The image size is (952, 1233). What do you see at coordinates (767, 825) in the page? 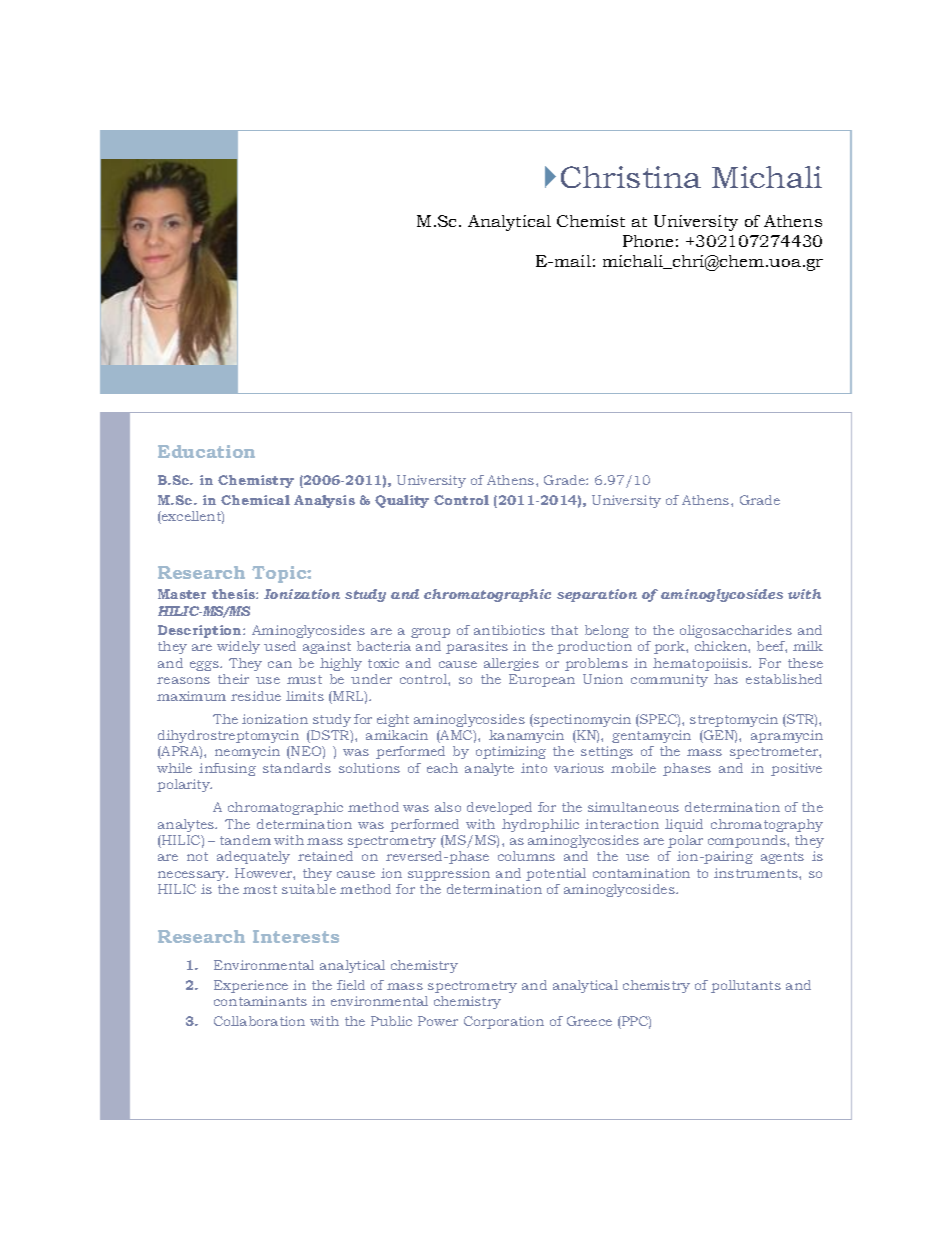
I see `chromatography` at bounding box center [767, 825].
